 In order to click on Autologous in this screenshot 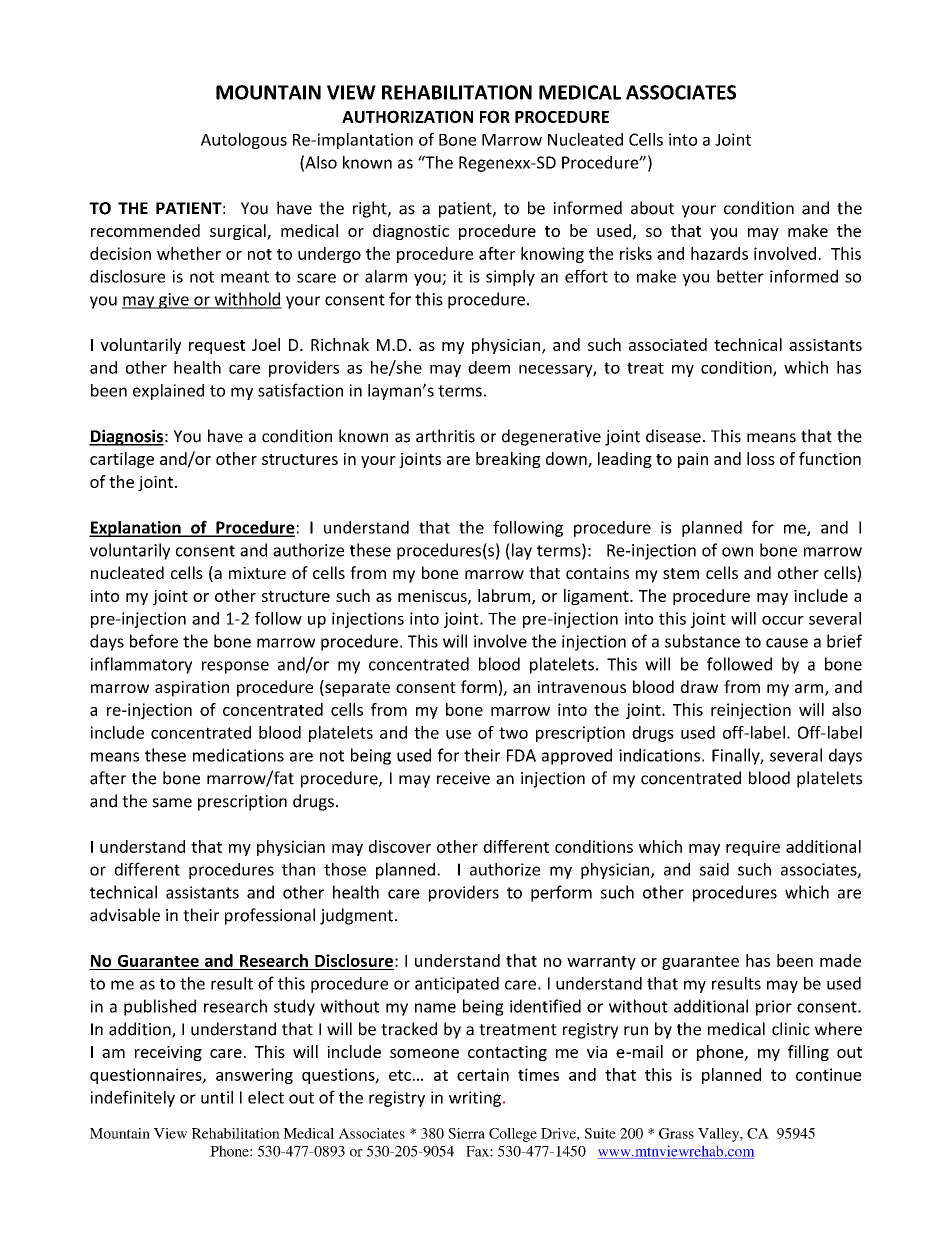, I will do `click(244, 141)`.
